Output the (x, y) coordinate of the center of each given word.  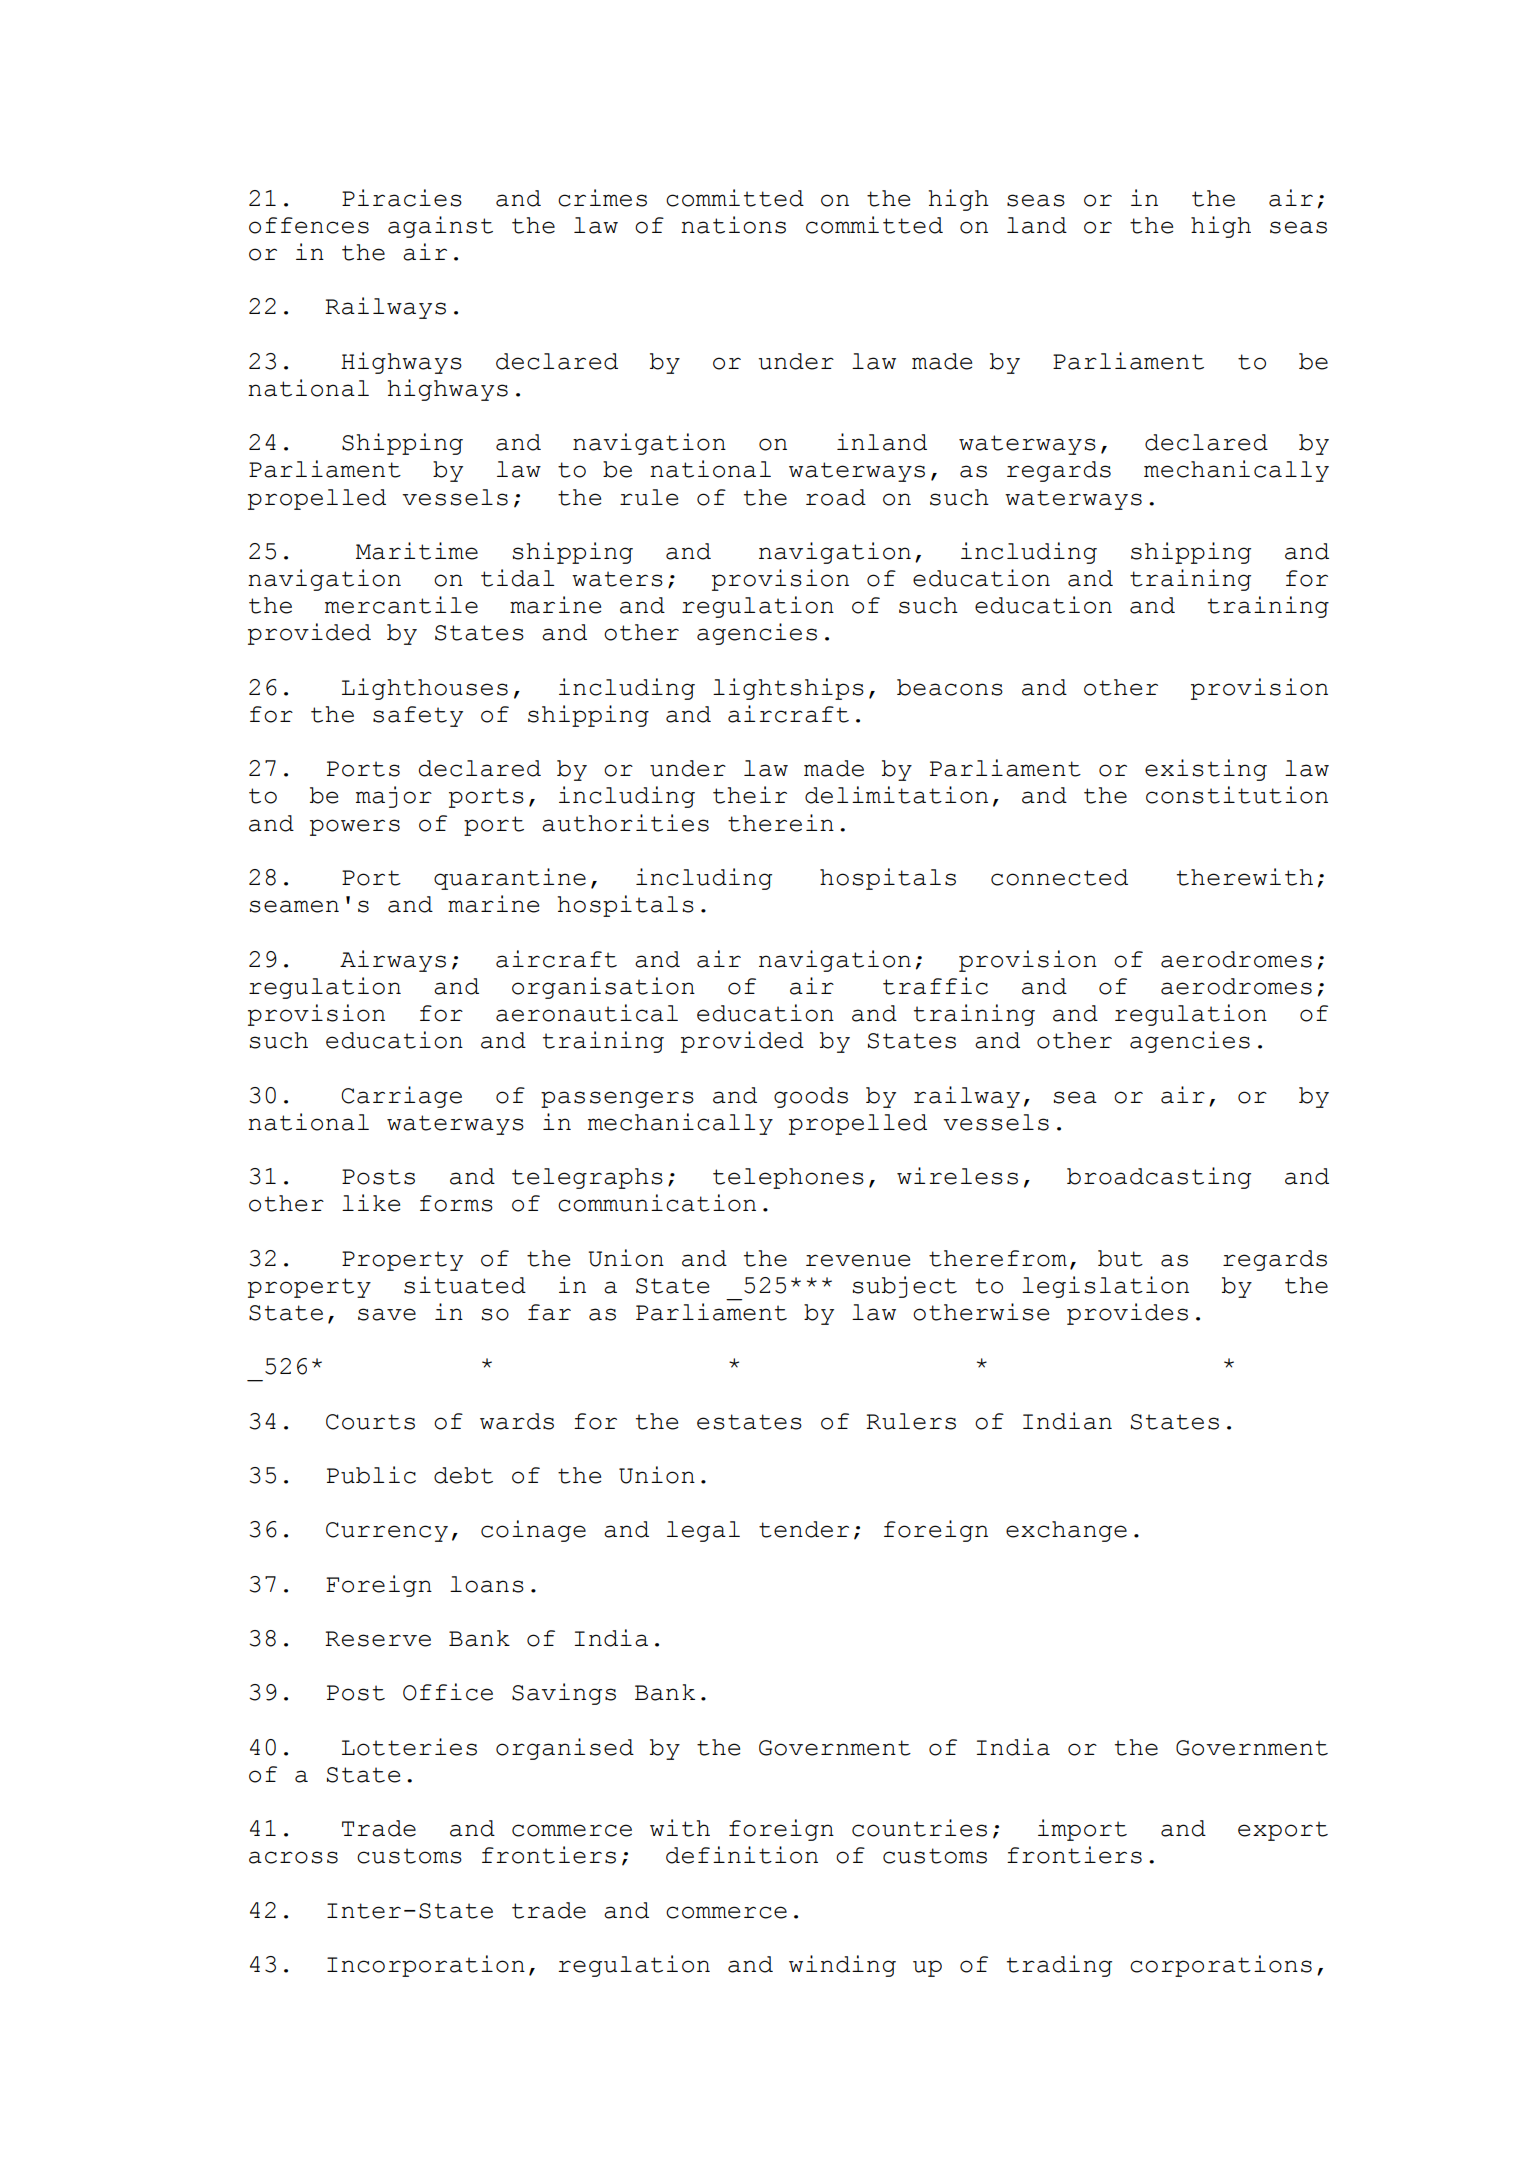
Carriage (402, 1097)
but (1120, 1258)
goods (811, 1097)
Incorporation (426, 1966)
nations (733, 225)
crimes (602, 198)
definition (742, 1855)
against (440, 227)
